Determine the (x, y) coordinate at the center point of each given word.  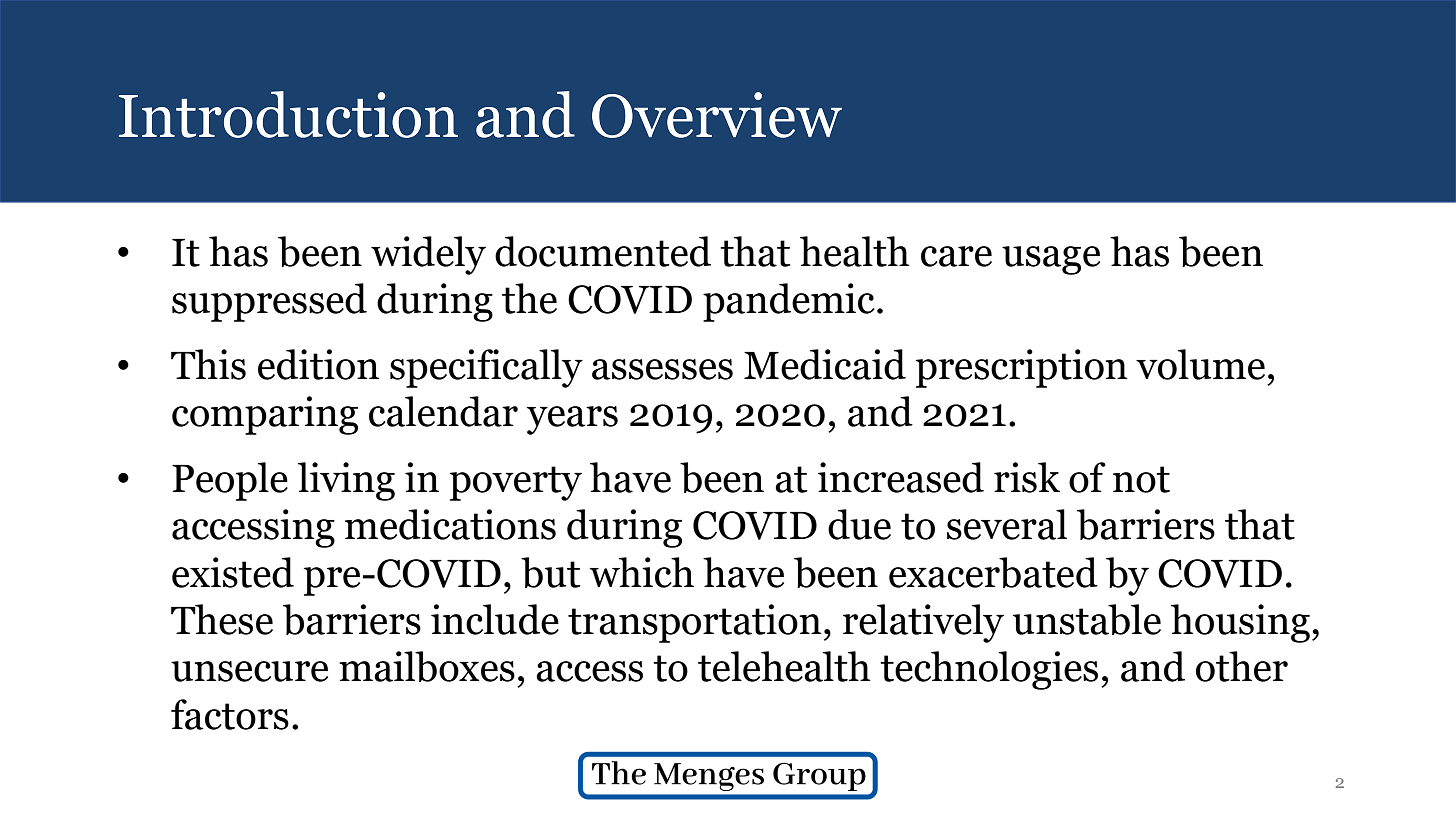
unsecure (249, 671)
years (572, 420)
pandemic (789, 302)
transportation (694, 623)
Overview (717, 115)
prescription (1021, 368)
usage (1051, 260)
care (956, 256)
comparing (265, 415)
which (641, 572)
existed (233, 572)
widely (428, 255)
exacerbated (993, 572)
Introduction (288, 114)
